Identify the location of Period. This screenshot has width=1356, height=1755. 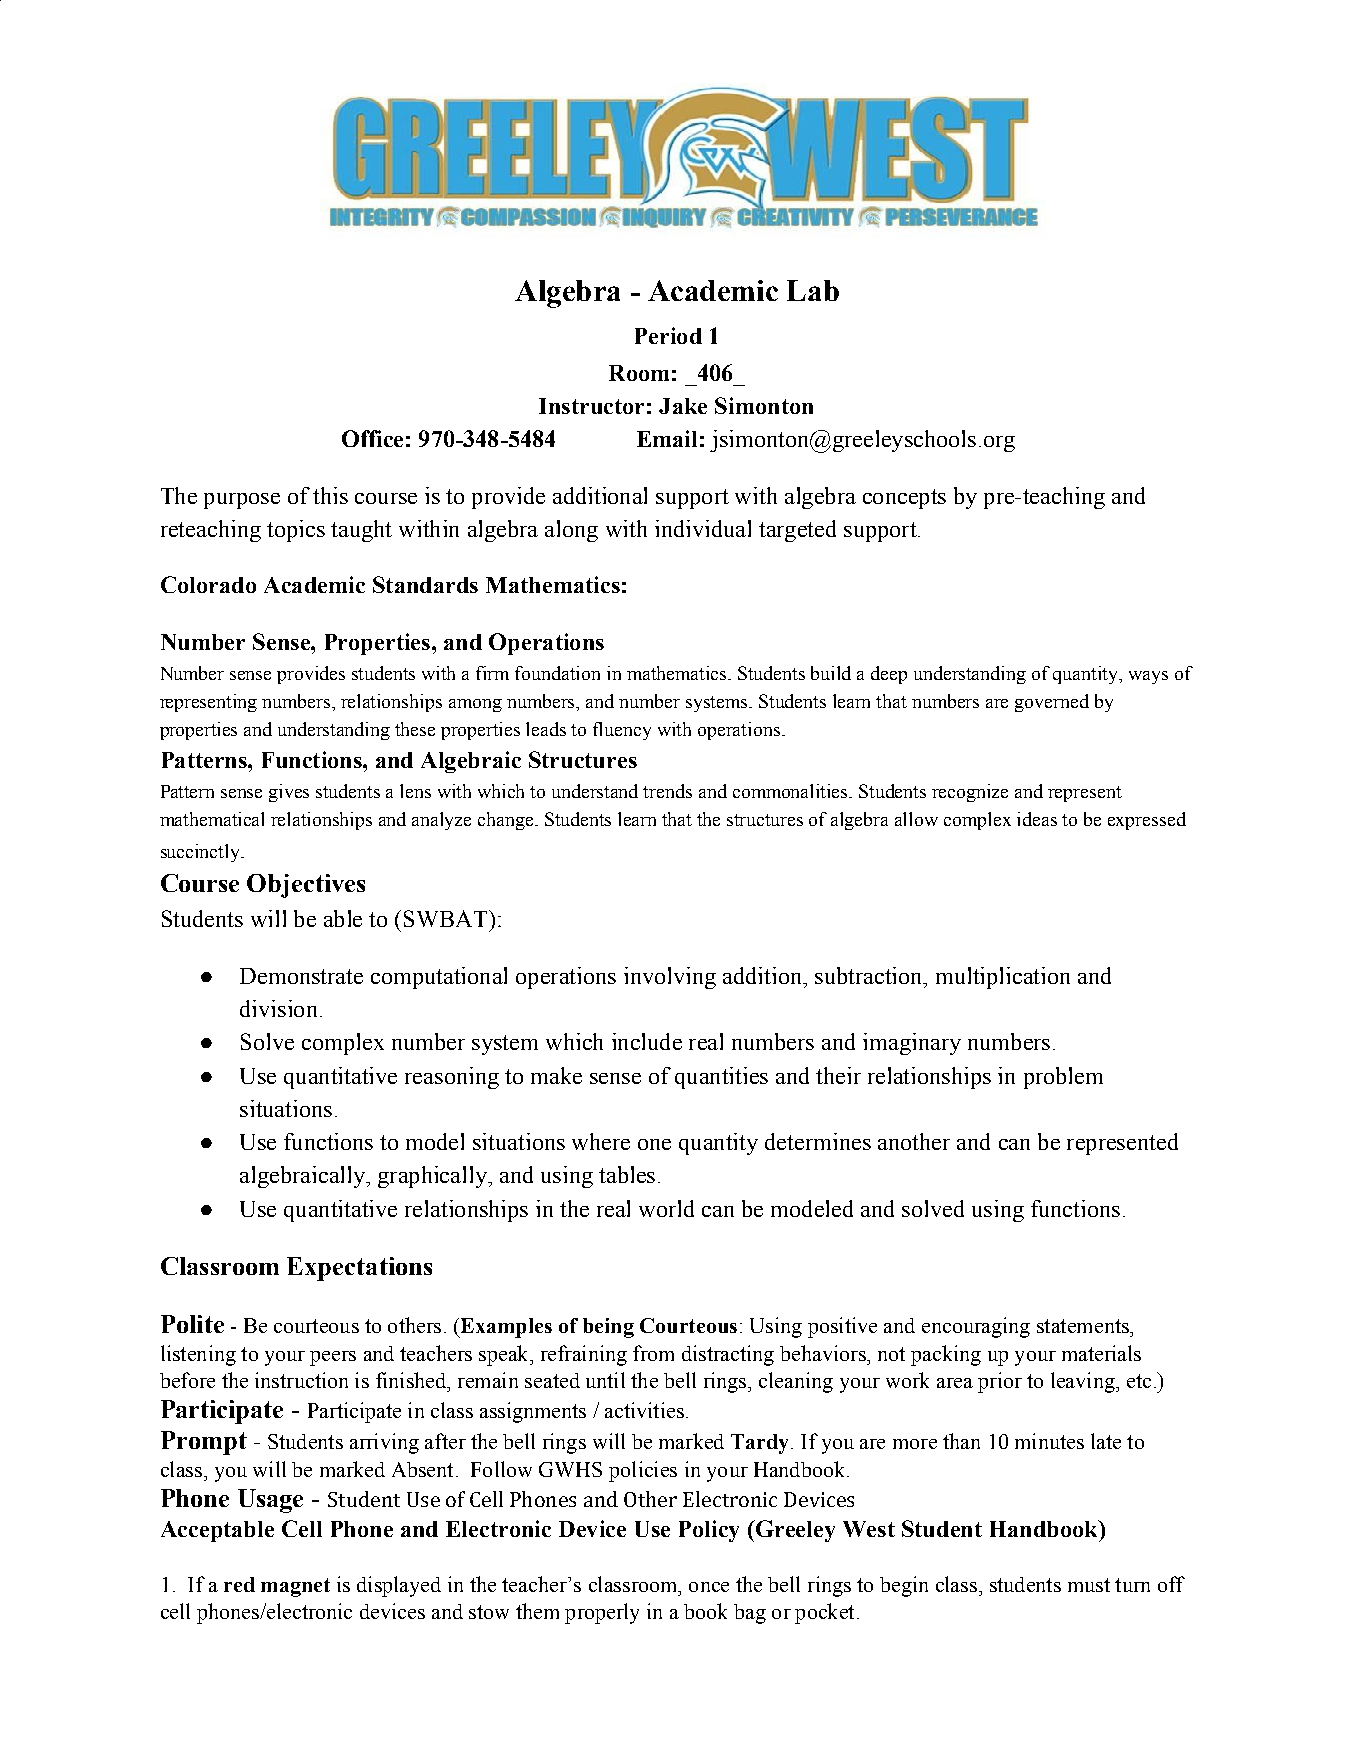
(668, 335).
